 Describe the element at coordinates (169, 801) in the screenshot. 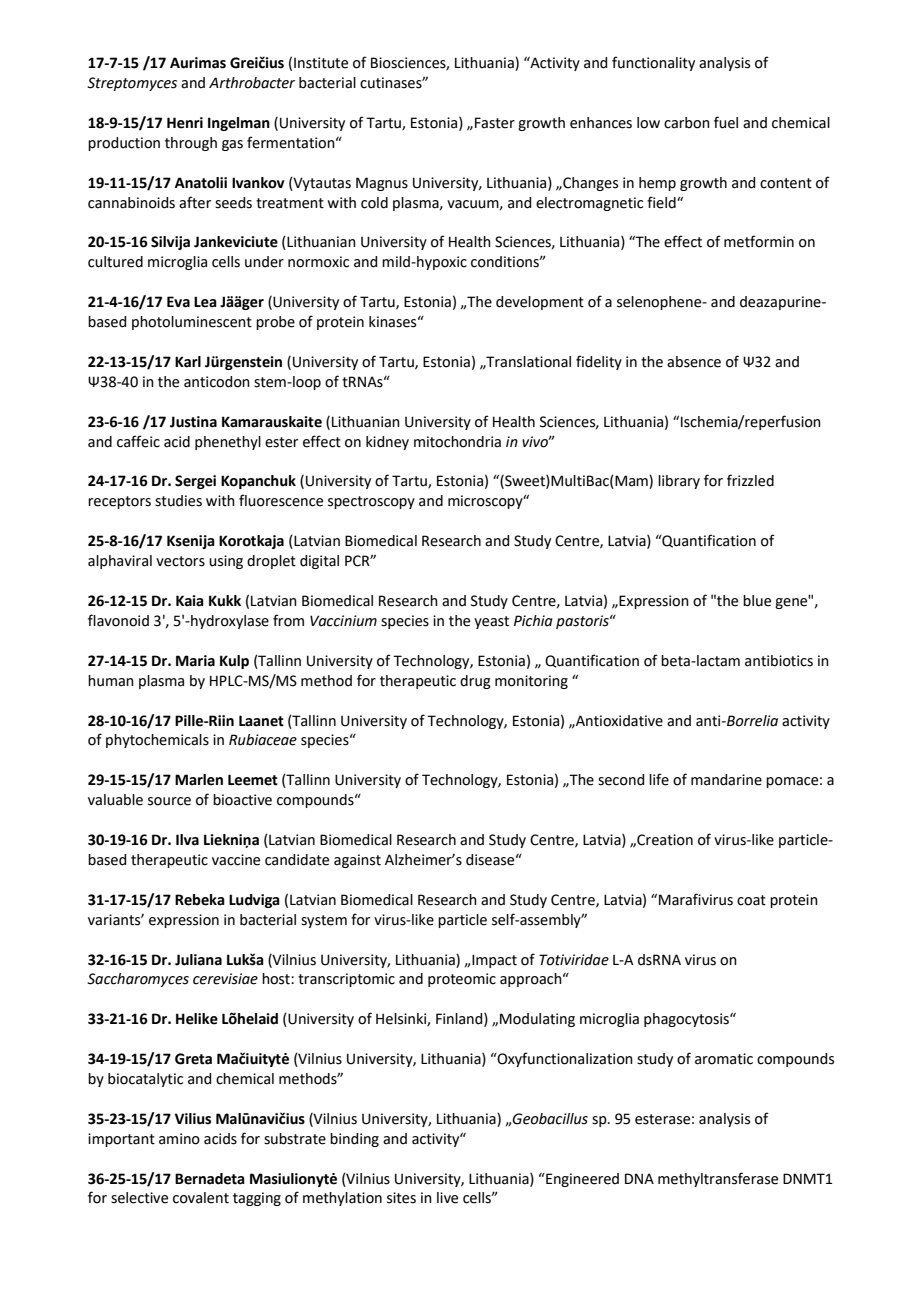

I see `source` at that location.
